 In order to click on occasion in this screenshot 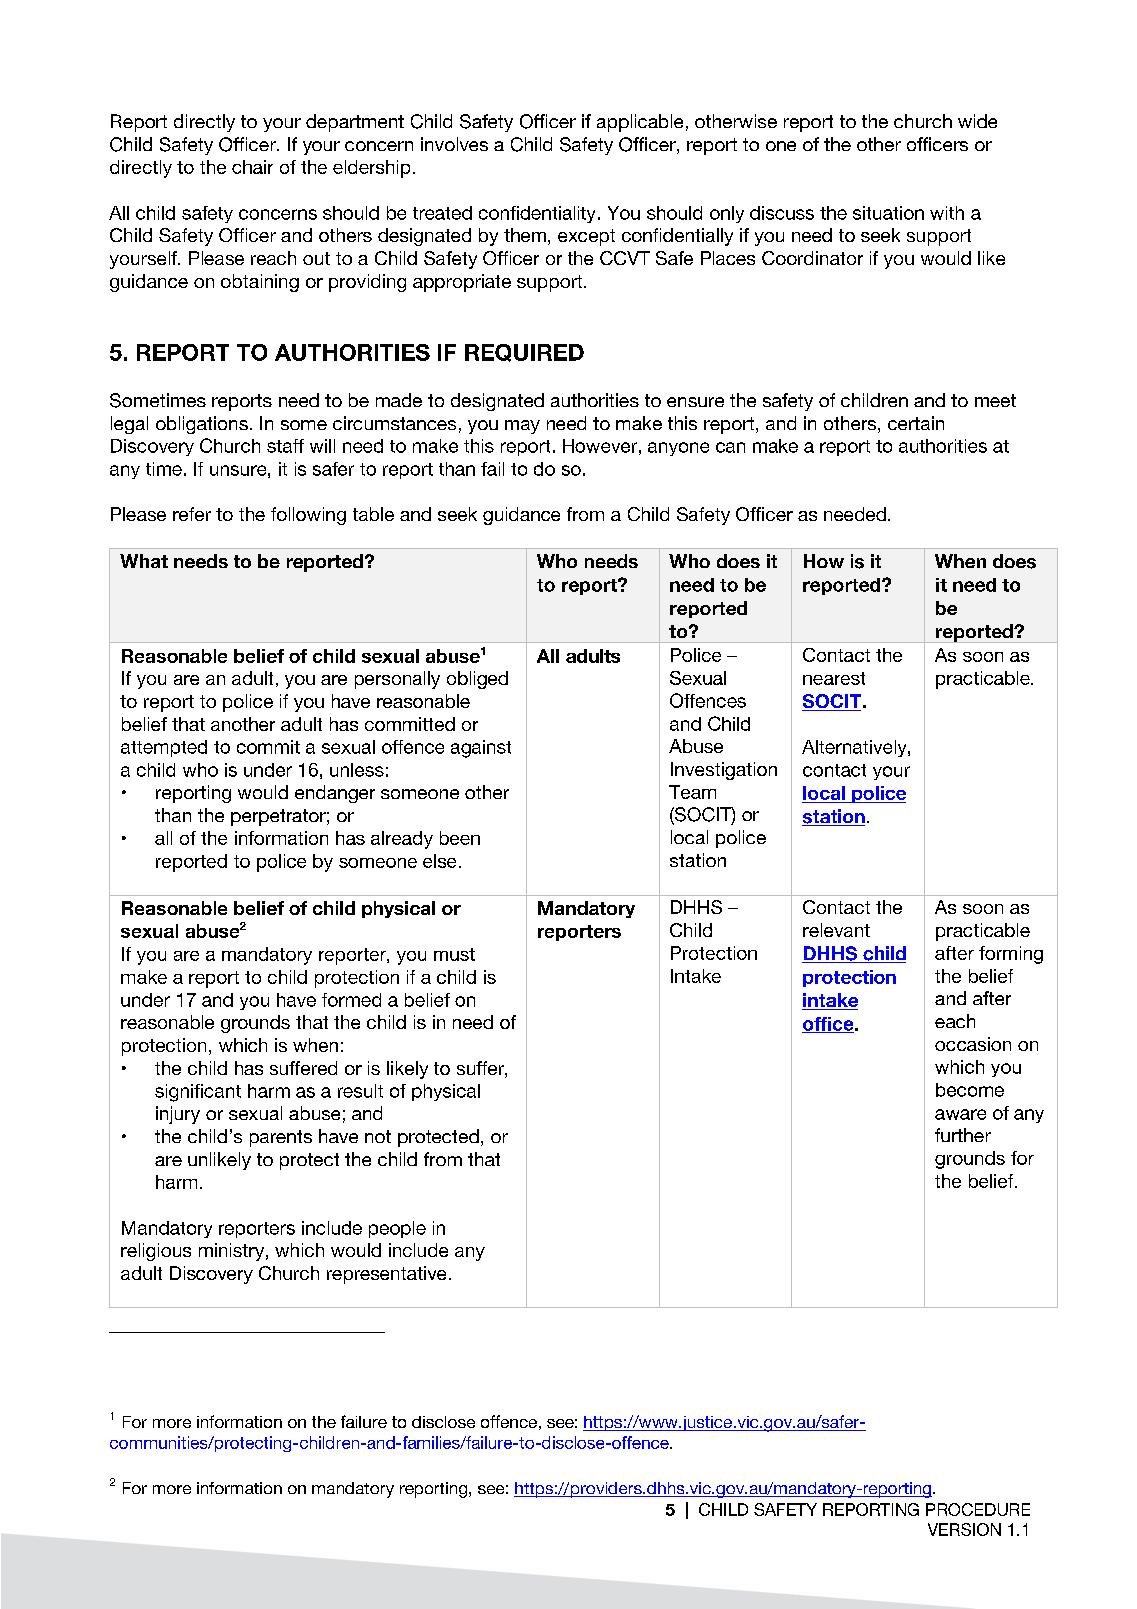, I will do `click(973, 1044)`.
